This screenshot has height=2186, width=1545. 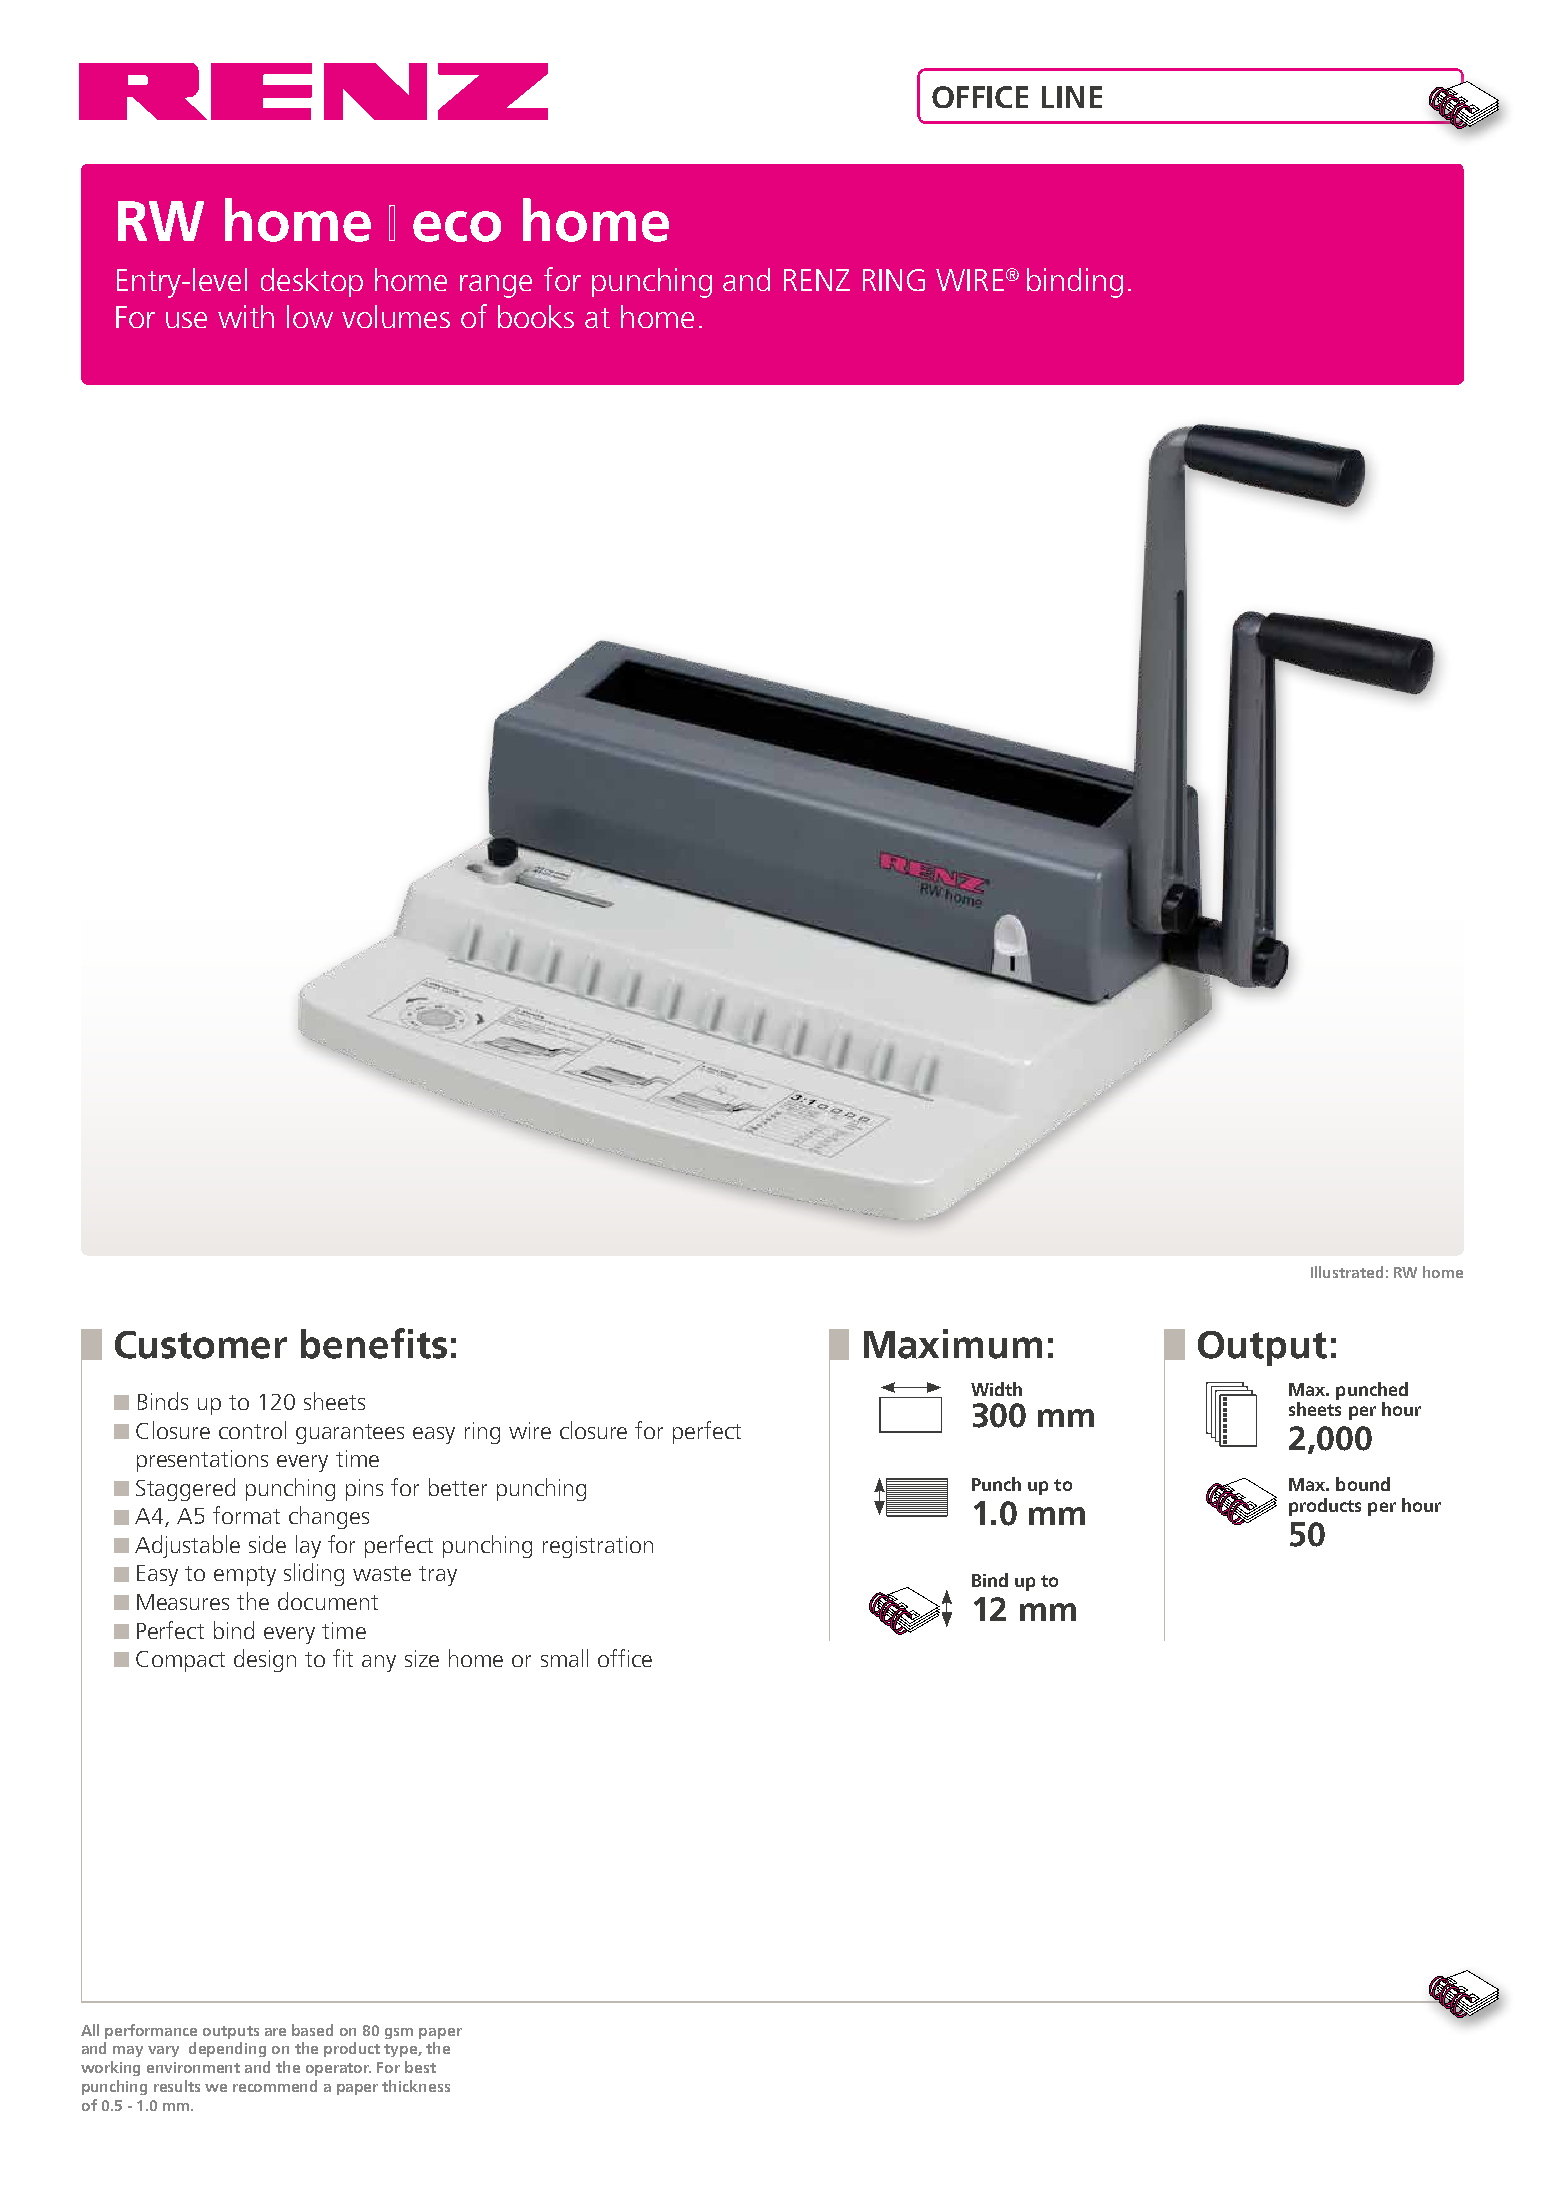 What do you see at coordinates (536, 316) in the screenshot?
I see `books` at bounding box center [536, 316].
